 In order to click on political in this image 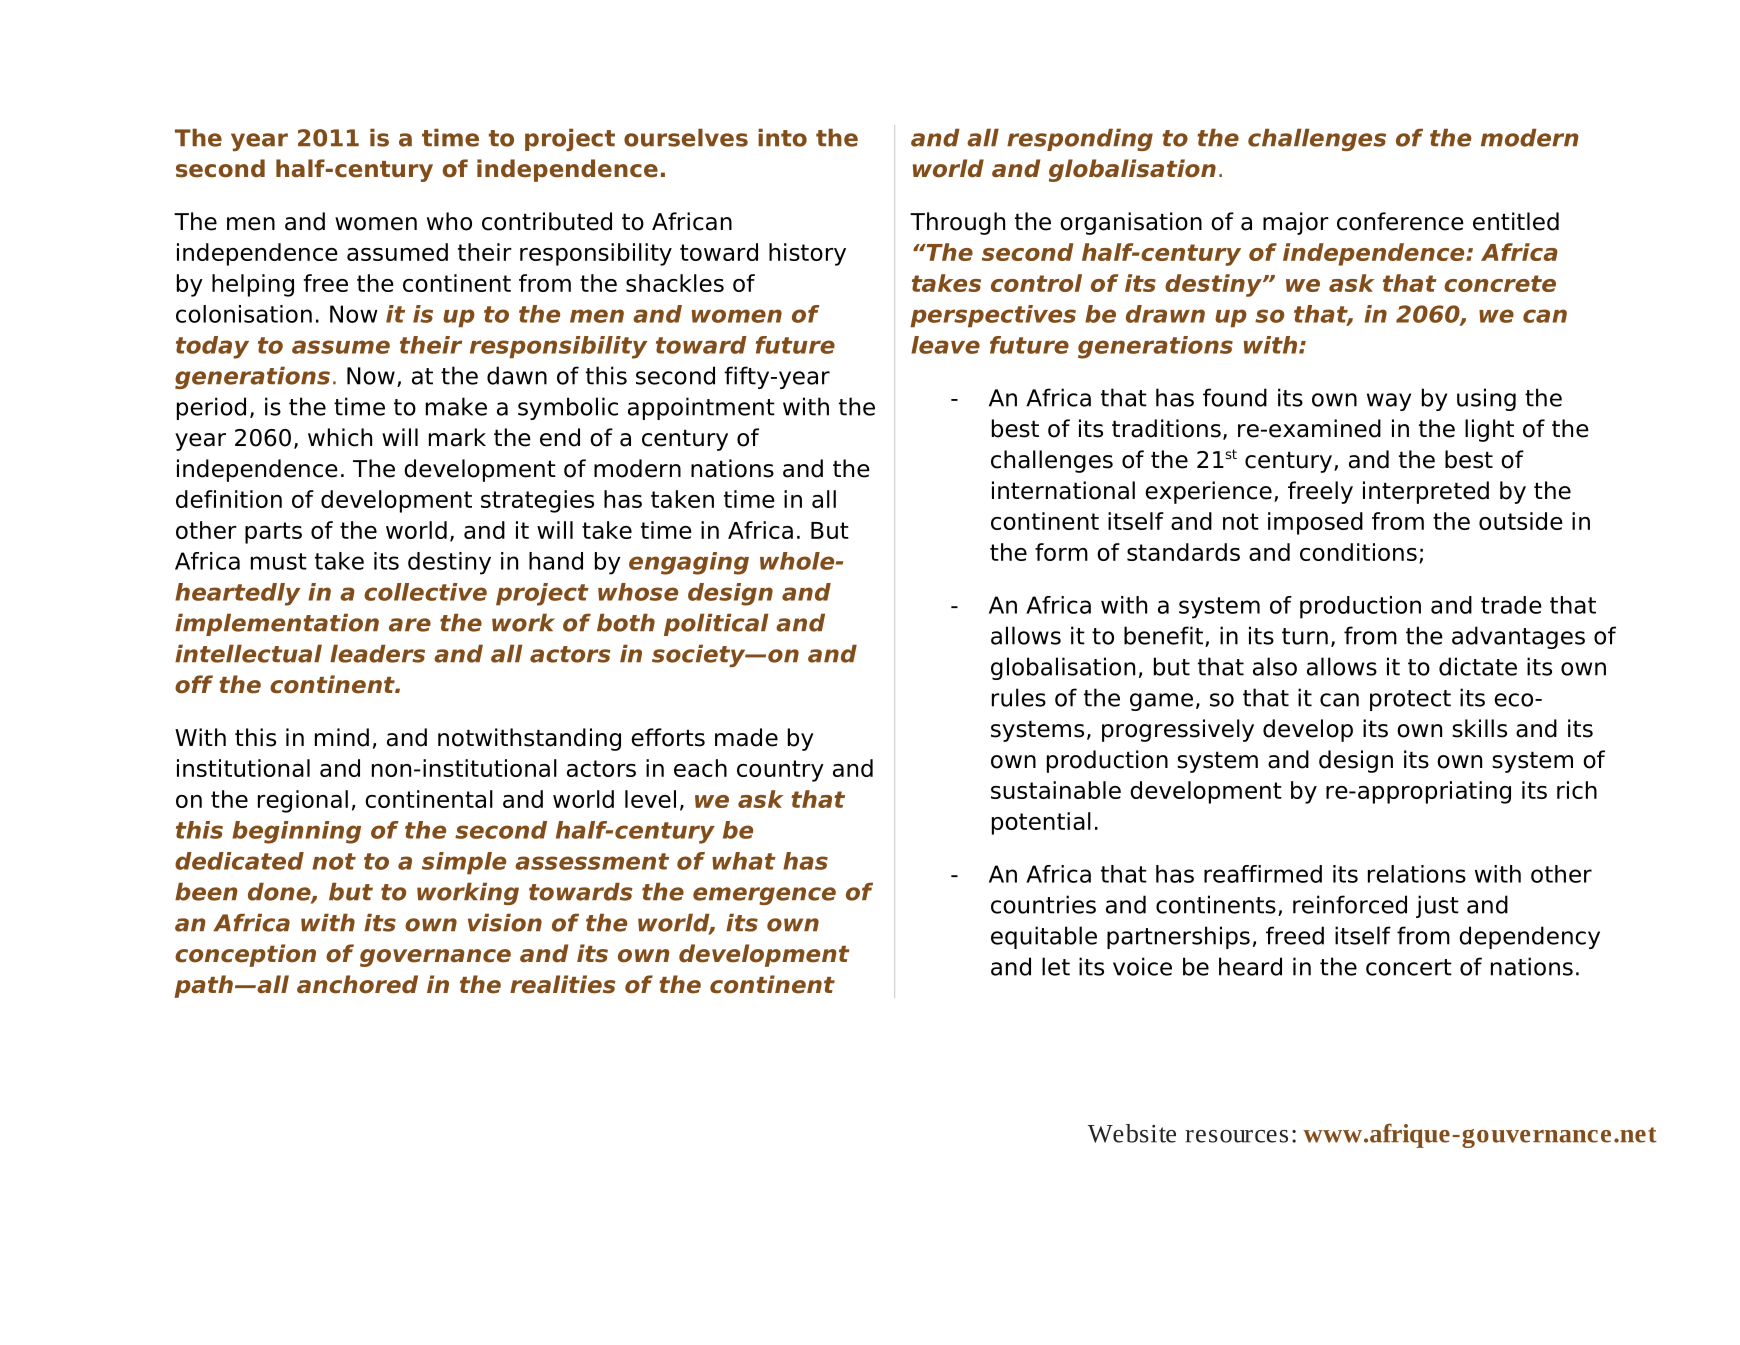, I will do `click(716, 624)`.
